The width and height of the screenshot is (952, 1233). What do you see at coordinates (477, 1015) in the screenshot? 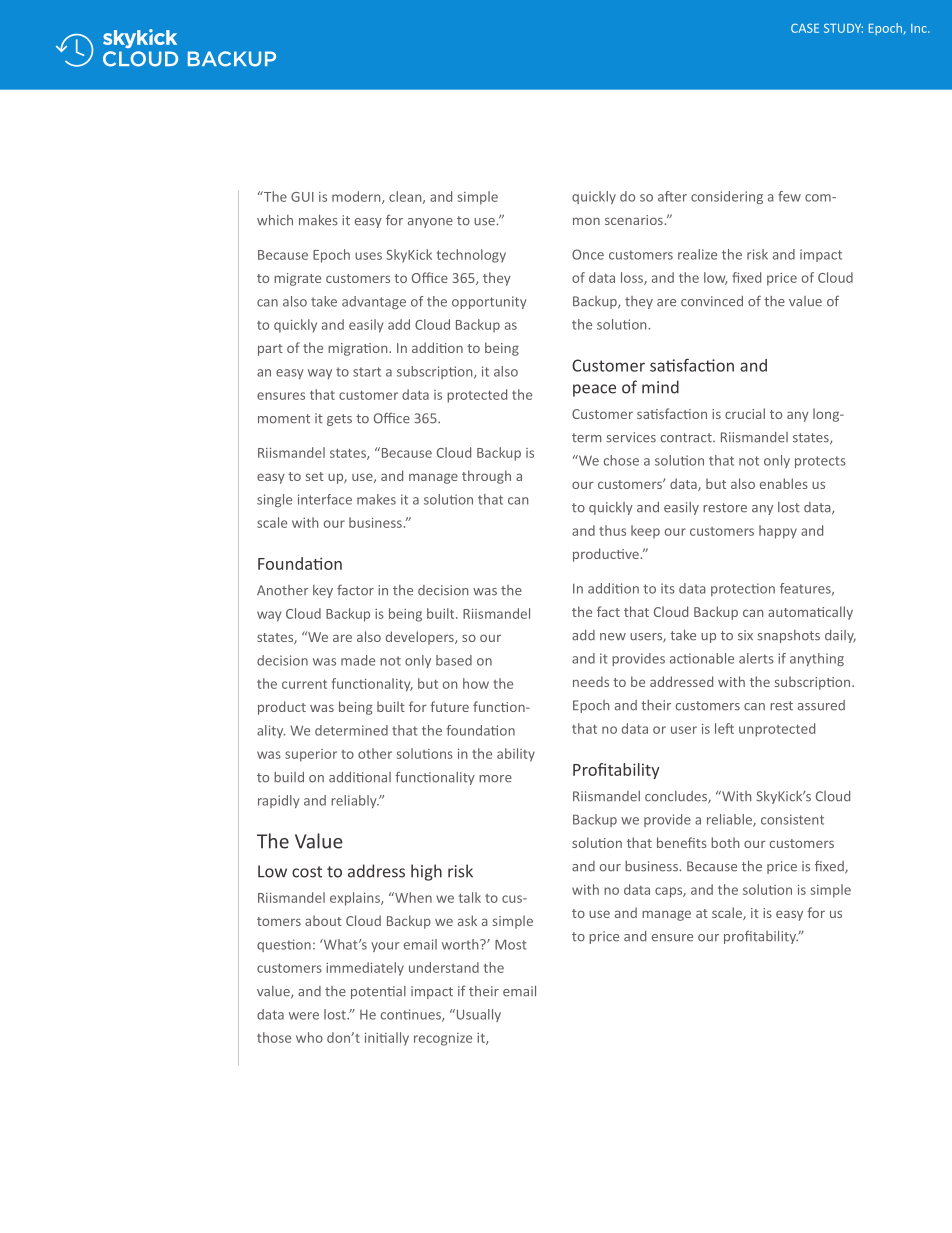
I see `Usually` at bounding box center [477, 1015].
